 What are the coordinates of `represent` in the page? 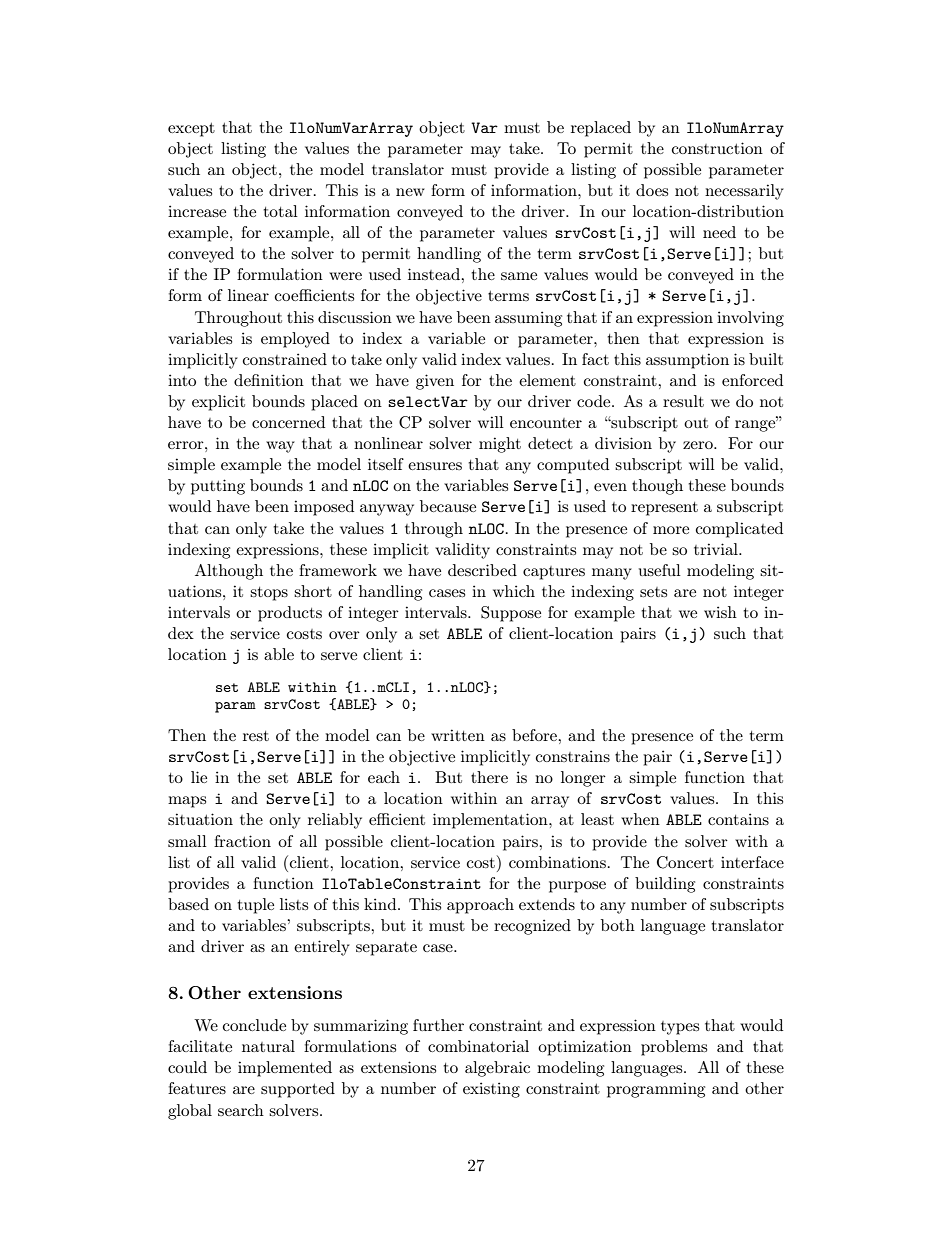 It's located at (664, 509).
